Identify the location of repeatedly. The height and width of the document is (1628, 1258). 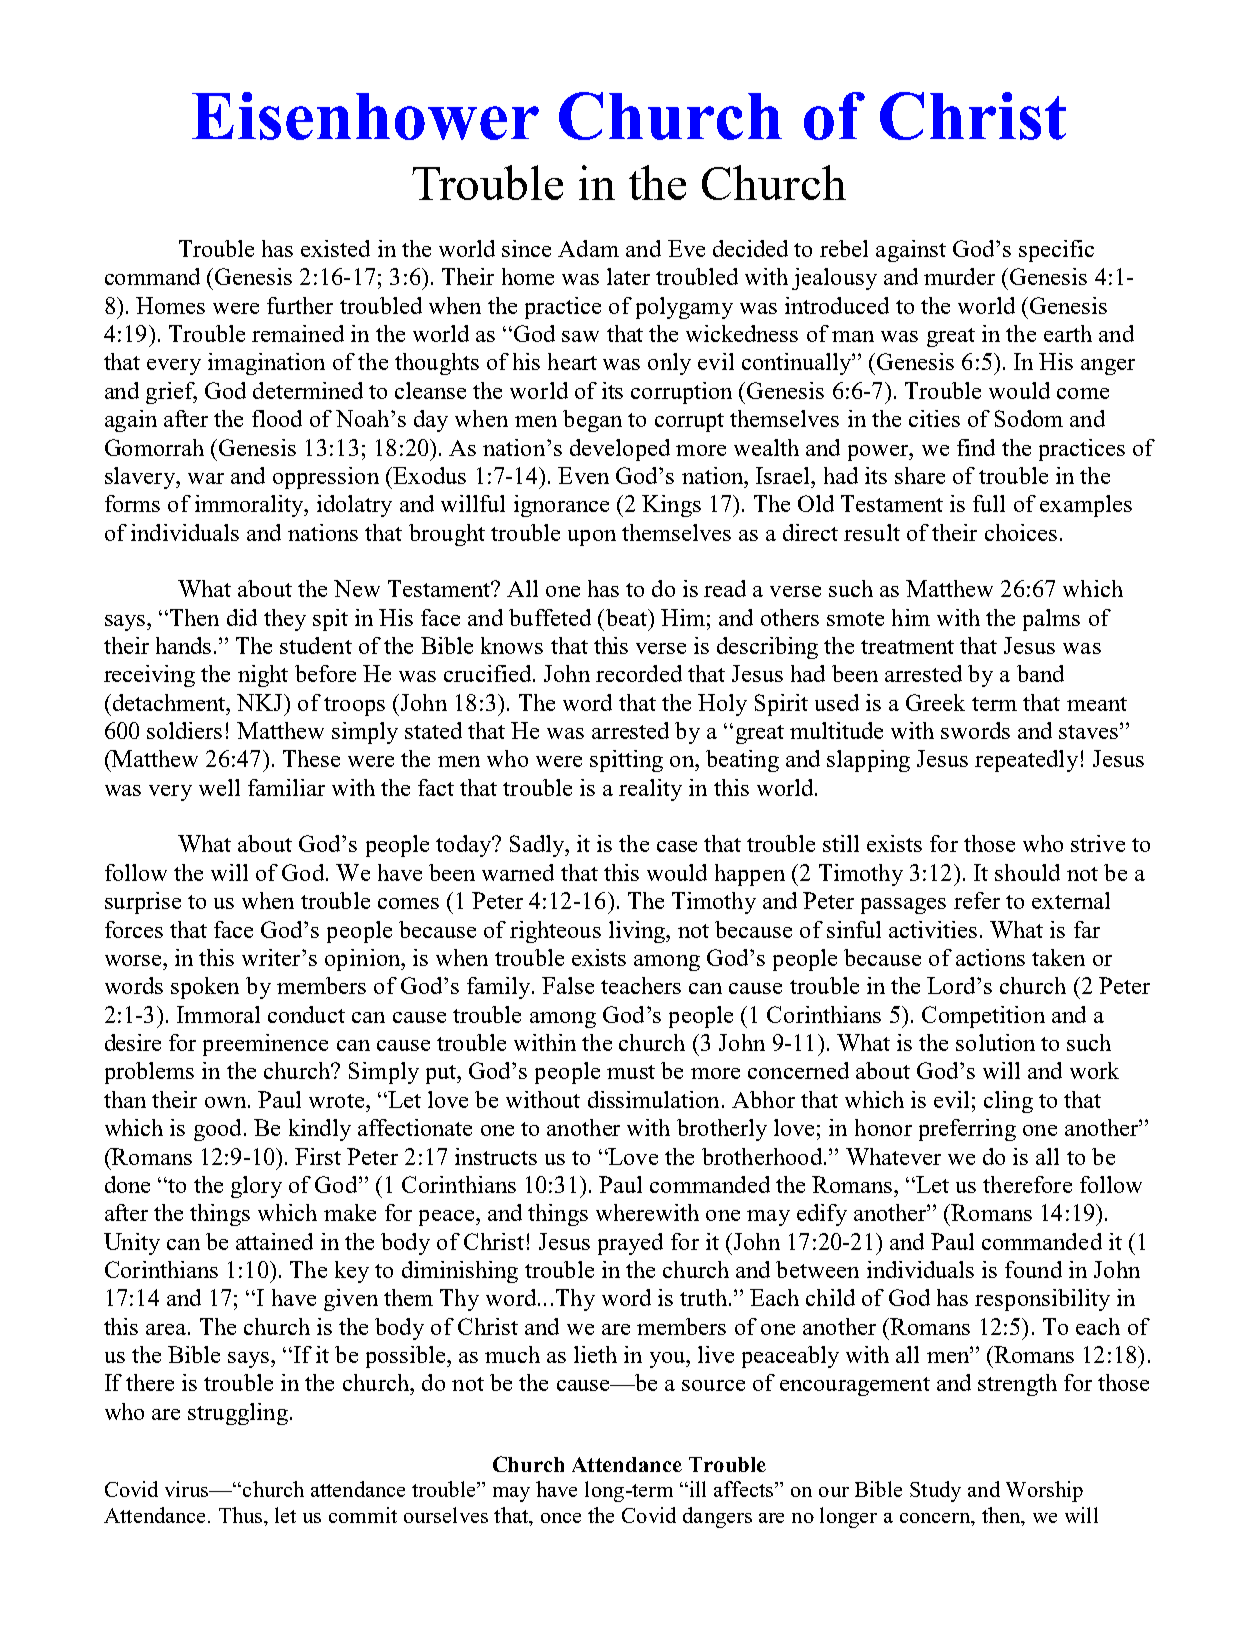
(1026, 761).
